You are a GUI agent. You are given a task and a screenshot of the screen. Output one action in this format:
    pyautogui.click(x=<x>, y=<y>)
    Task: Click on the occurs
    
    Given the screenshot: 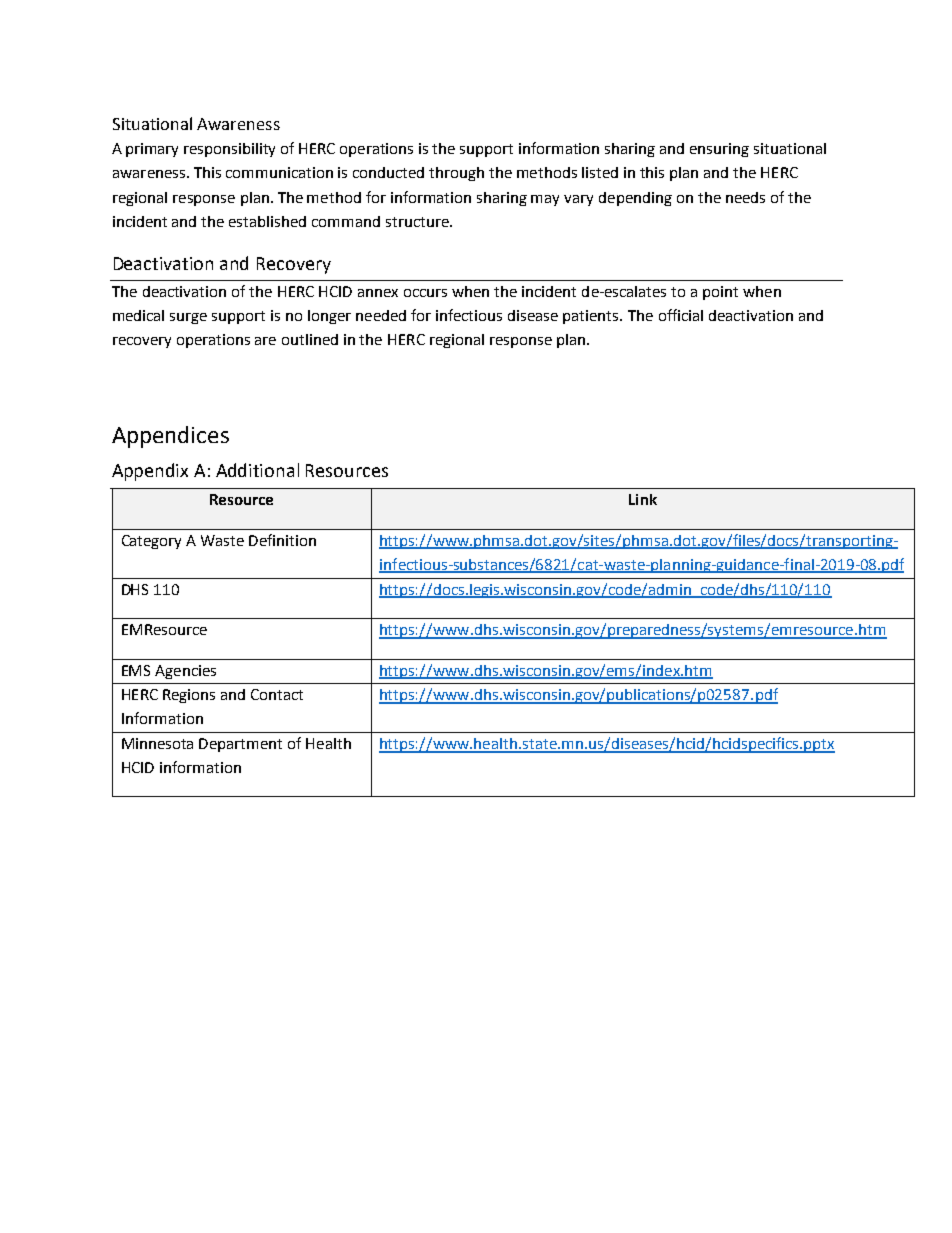 What is the action you would take?
    pyautogui.click(x=425, y=293)
